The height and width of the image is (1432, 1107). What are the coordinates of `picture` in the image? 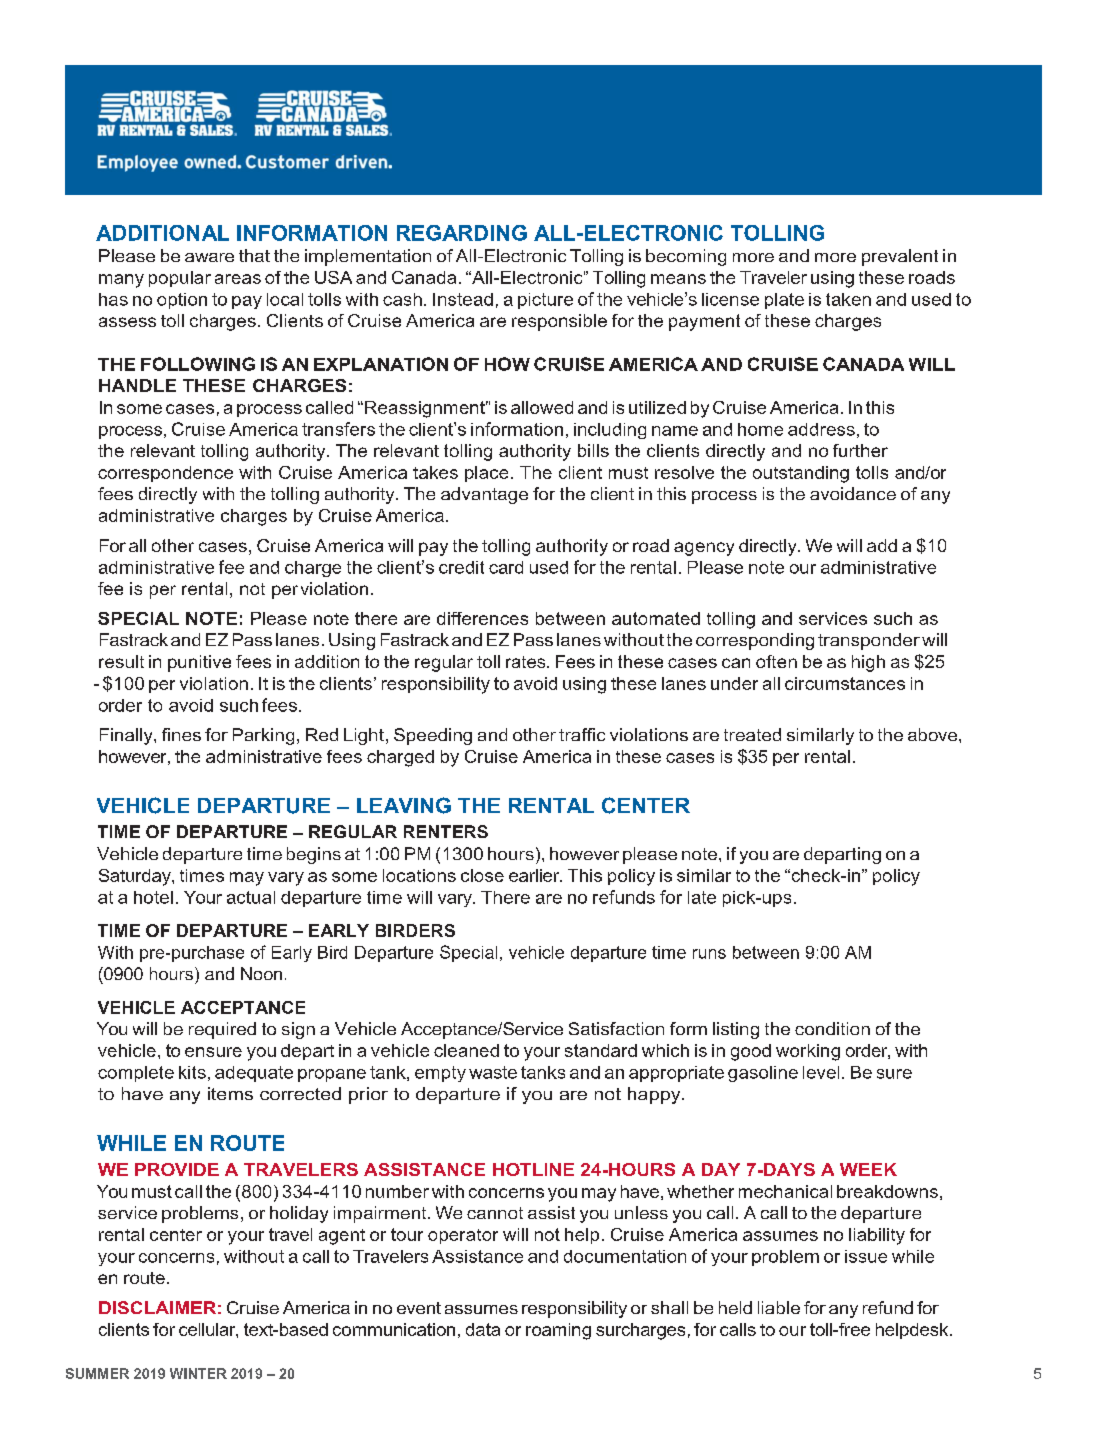 It's located at (545, 301).
